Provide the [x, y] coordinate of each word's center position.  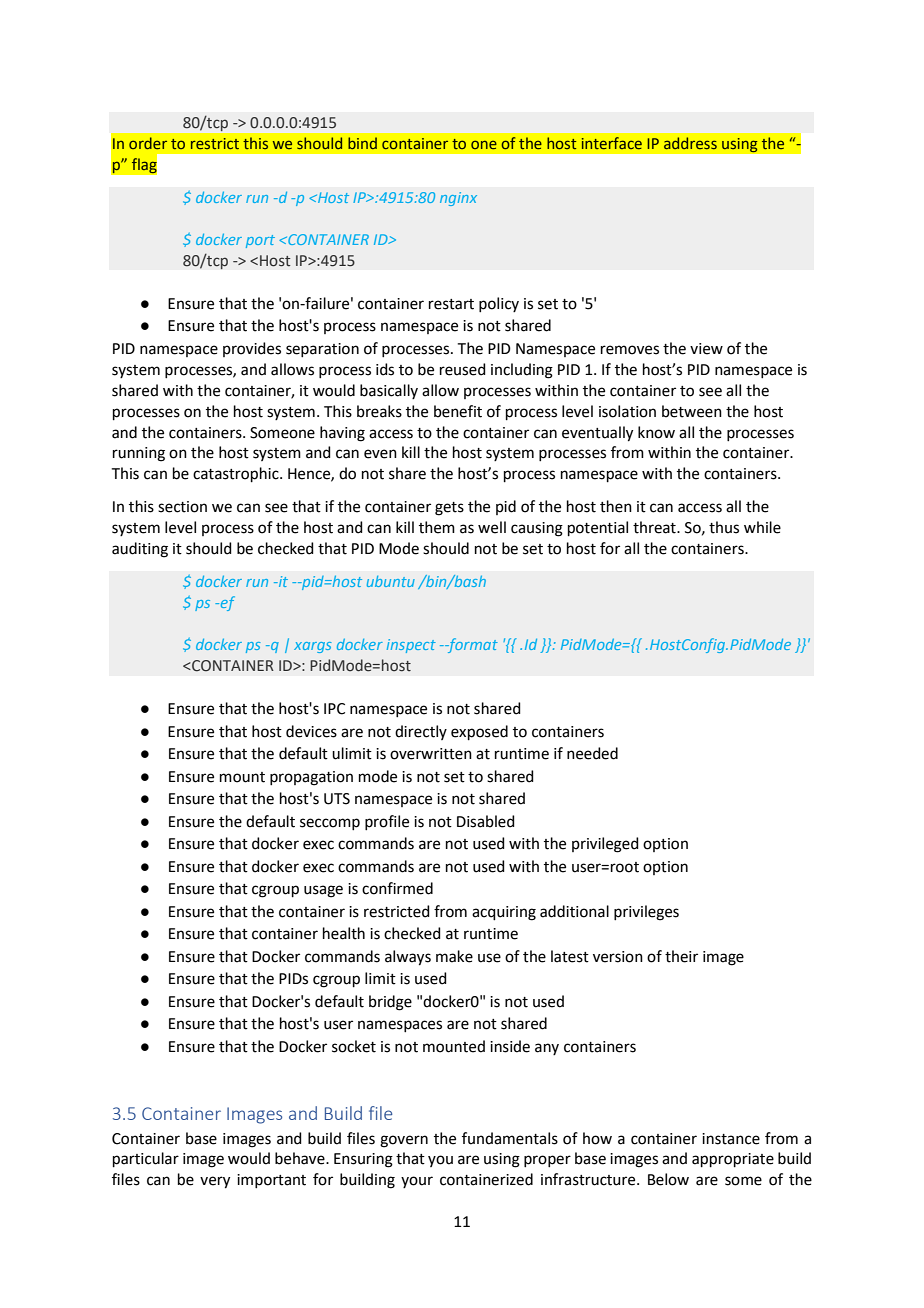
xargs [313, 647]
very [215, 1182]
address [690, 143]
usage [323, 891]
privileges [646, 913]
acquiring [504, 913]
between [692, 411]
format [472, 645]
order [148, 143]
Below [668, 1179]
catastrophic [237, 474]
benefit [458, 411]
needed [592, 753]
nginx [458, 199]
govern [404, 1141]
